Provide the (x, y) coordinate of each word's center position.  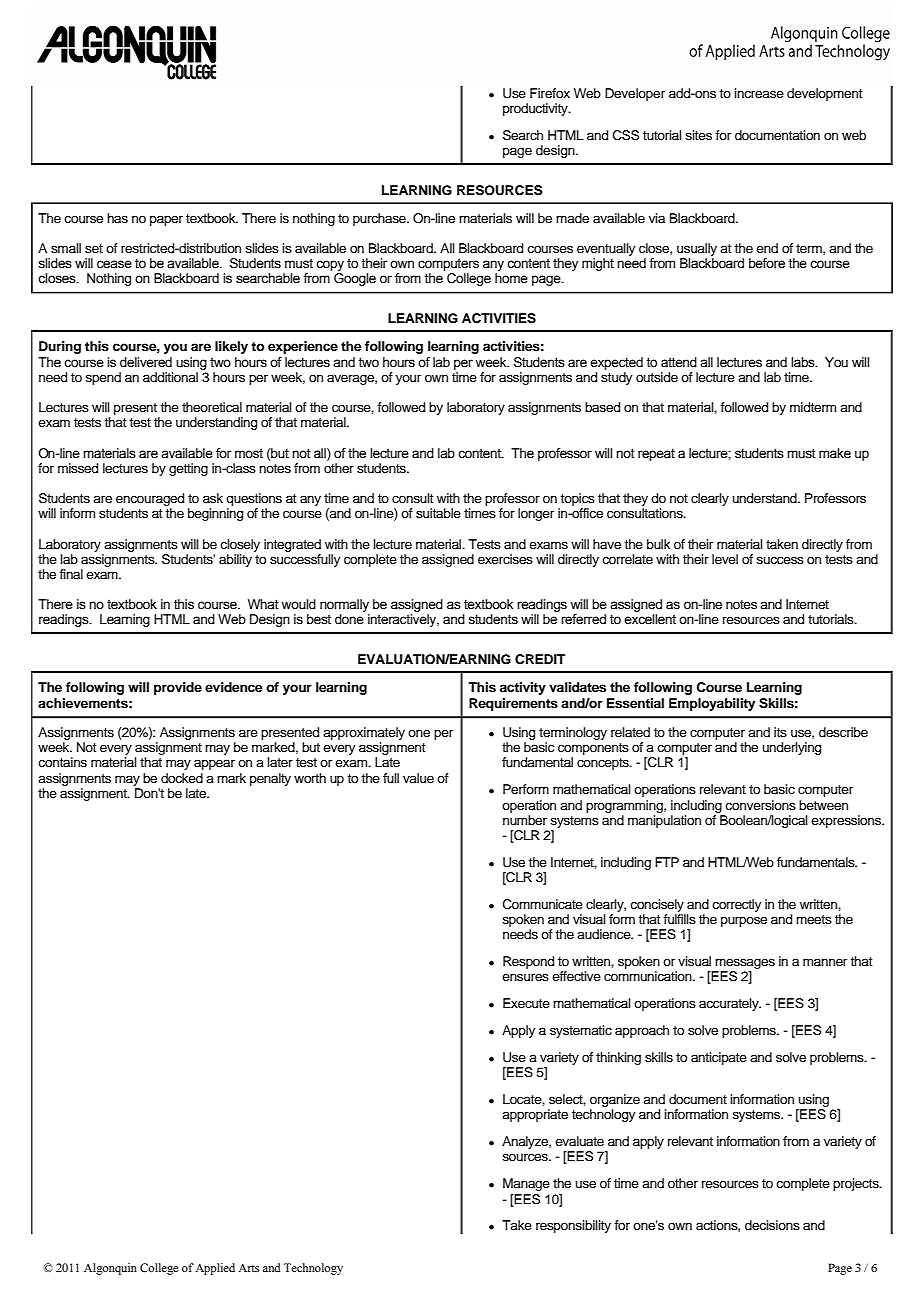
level (725, 559)
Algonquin (110, 1269)
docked (182, 778)
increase (759, 93)
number (525, 820)
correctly (736, 905)
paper (166, 220)
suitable (438, 513)
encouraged (150, 499)
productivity (536, 109)
